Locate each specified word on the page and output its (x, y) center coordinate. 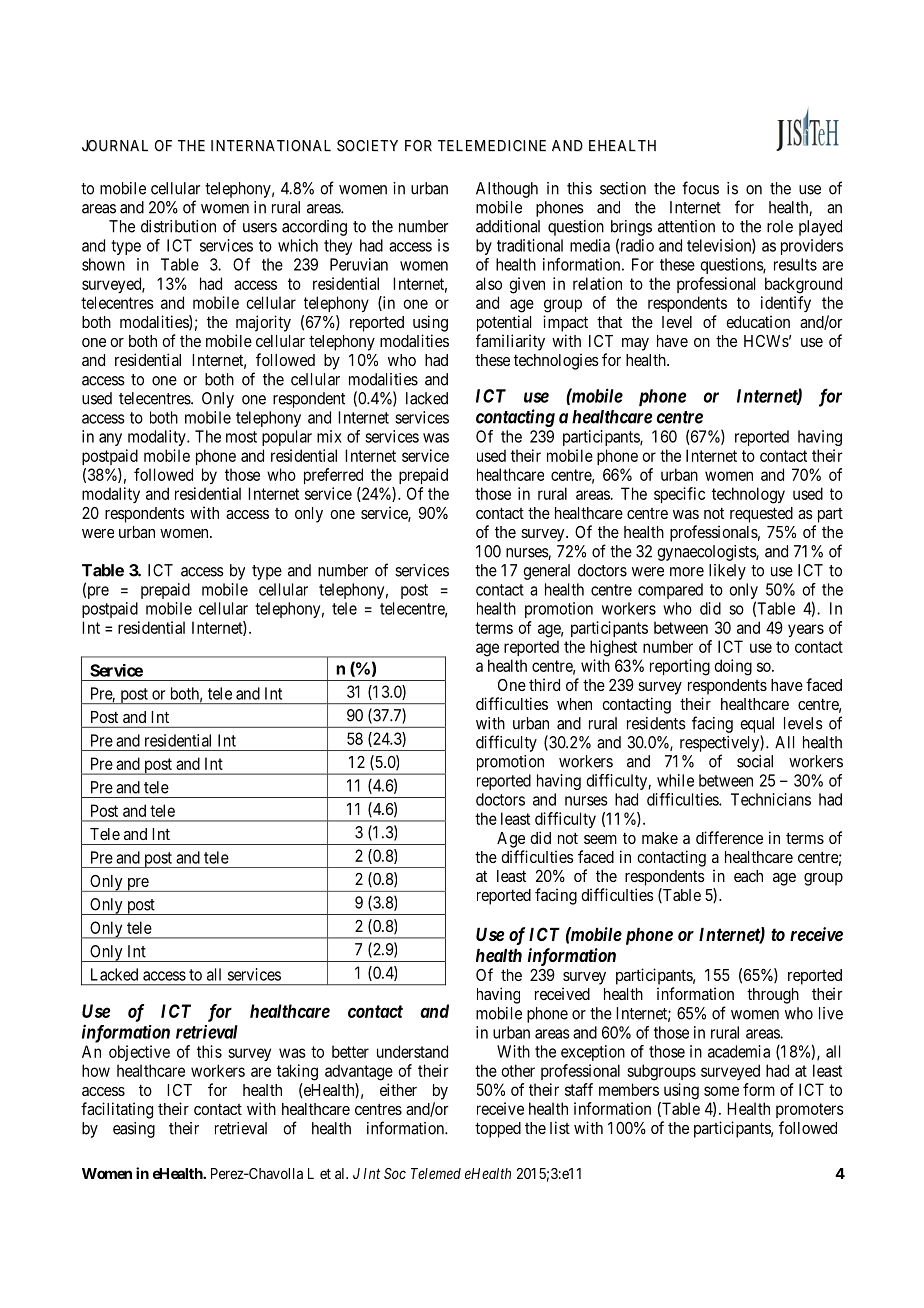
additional (508, 226)
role (780, 226)
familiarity (510, 342)
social (755, 761)
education (758, 321)
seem (600, 839)
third (544, 684)
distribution (178, 226)
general (546, 572)
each (748, 876)
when (574, 704)
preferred (333, 476)
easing (134, 1130)
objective (139, 1053)
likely (727, 572)
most (241, 437)
